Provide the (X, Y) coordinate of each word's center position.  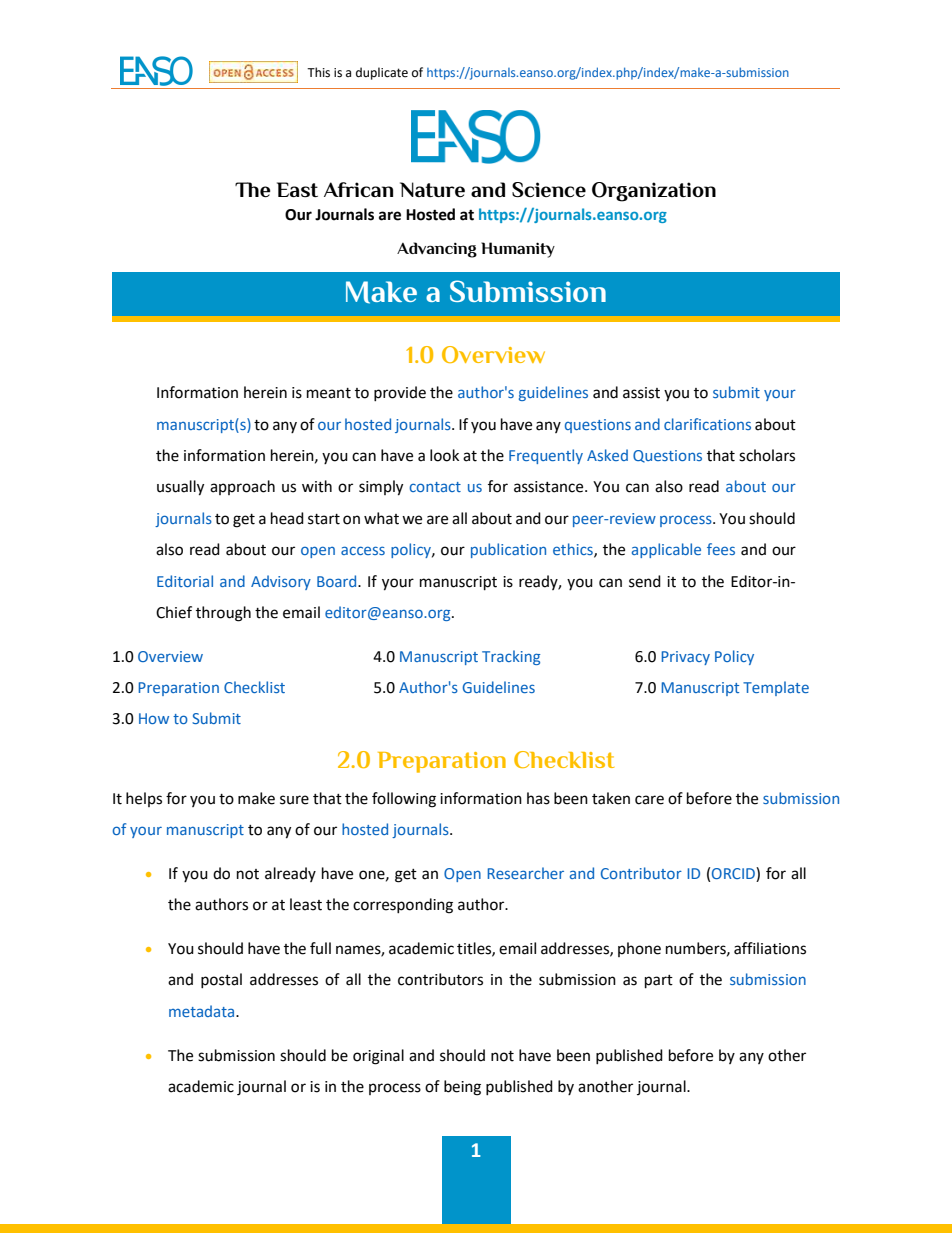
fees (721, 549)
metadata (203, 1011)
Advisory (281, 582)
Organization (654, 192)
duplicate (382, 73)
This (318, 72)
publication (508, 550)
